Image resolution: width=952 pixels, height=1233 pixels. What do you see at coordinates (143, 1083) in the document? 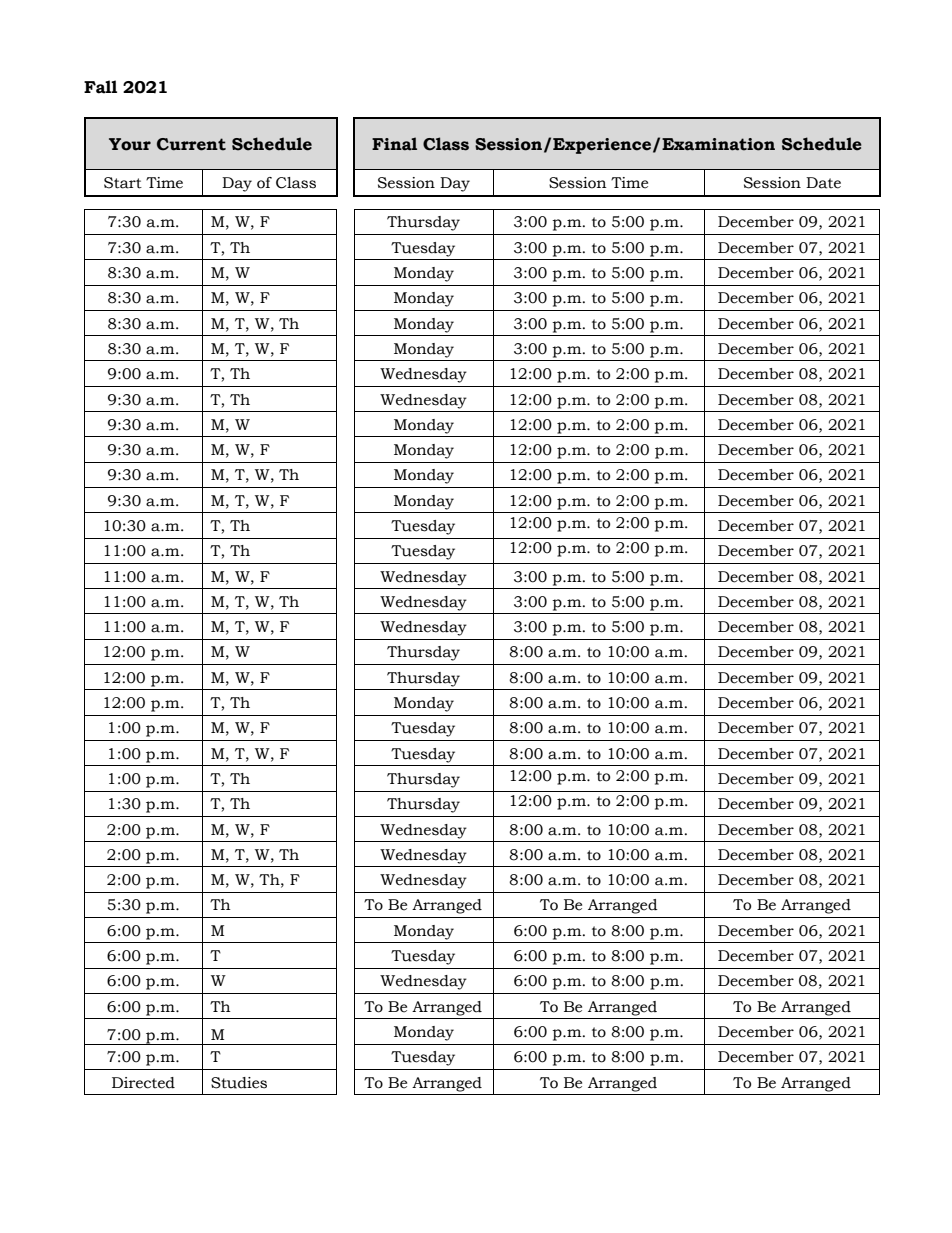
I see `Directed` at bounding box center [143, 1083].
